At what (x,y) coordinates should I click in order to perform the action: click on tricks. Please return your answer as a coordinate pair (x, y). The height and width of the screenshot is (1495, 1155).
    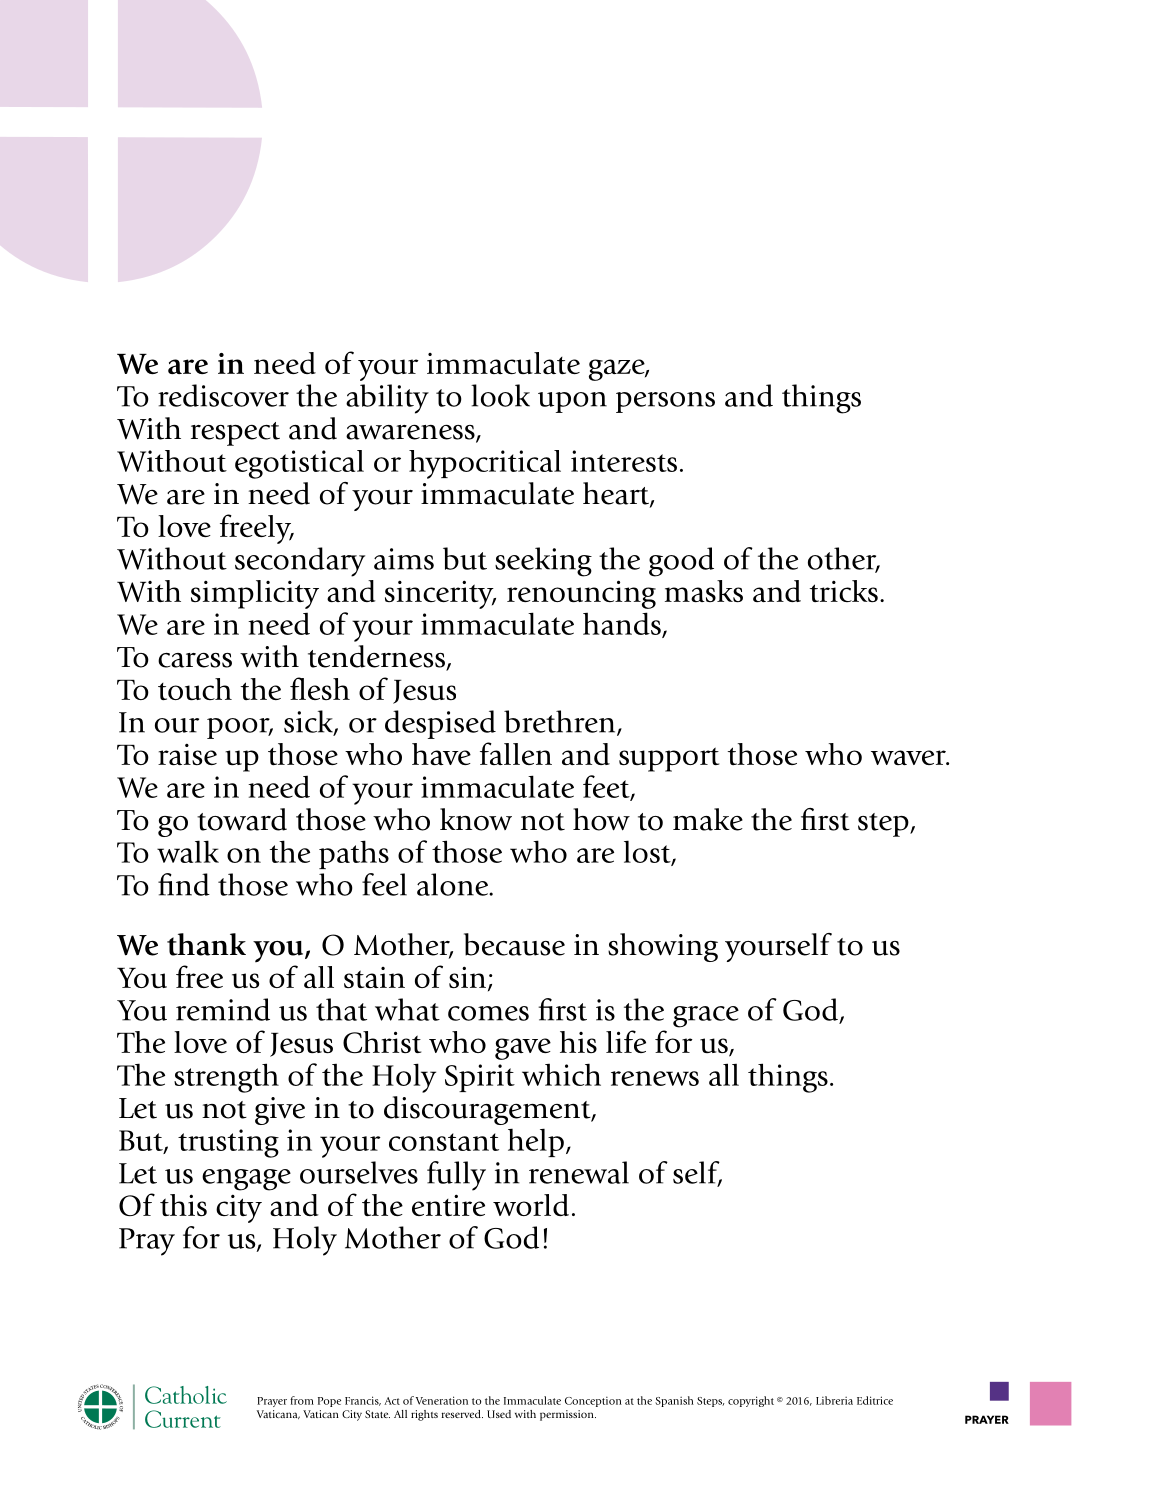
    Looking at the image, I should click on (844, 591).
